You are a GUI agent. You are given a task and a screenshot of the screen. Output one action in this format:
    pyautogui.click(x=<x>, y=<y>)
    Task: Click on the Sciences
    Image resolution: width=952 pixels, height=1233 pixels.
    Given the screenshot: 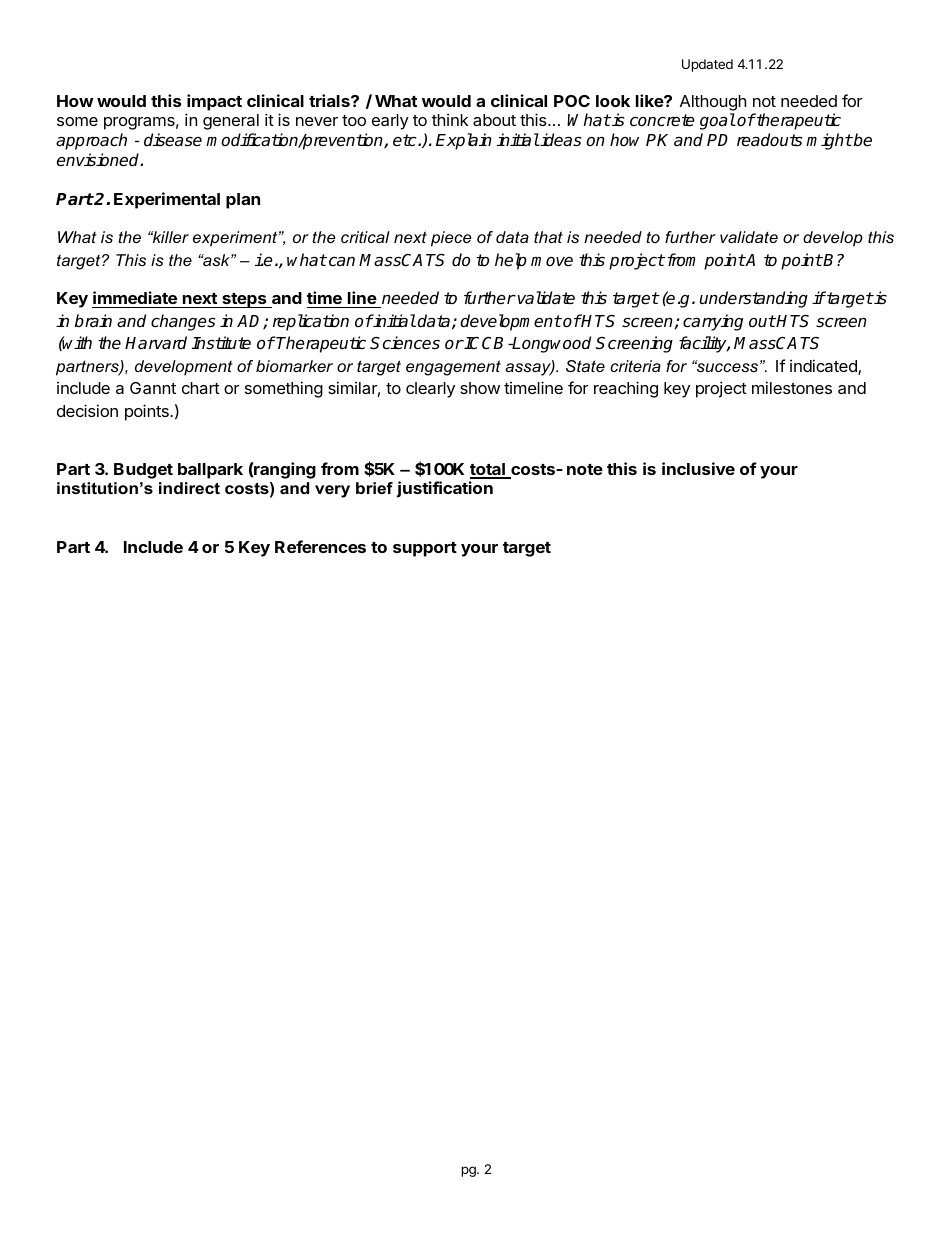 What is the action you would take?
    pyautogui.click(x=405, y=343)
